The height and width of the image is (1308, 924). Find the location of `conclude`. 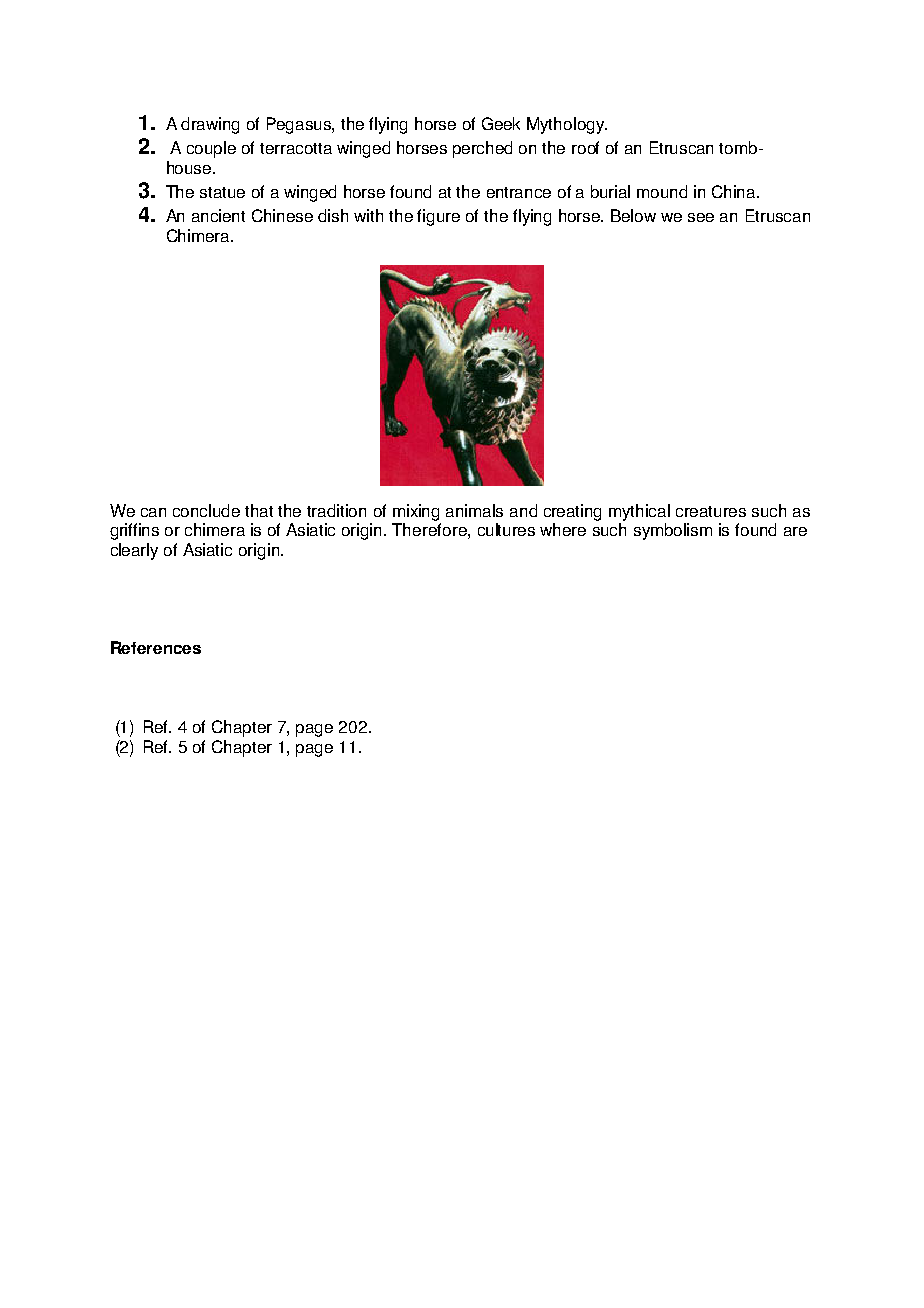

conclude is located at coordinates (206, 510).
